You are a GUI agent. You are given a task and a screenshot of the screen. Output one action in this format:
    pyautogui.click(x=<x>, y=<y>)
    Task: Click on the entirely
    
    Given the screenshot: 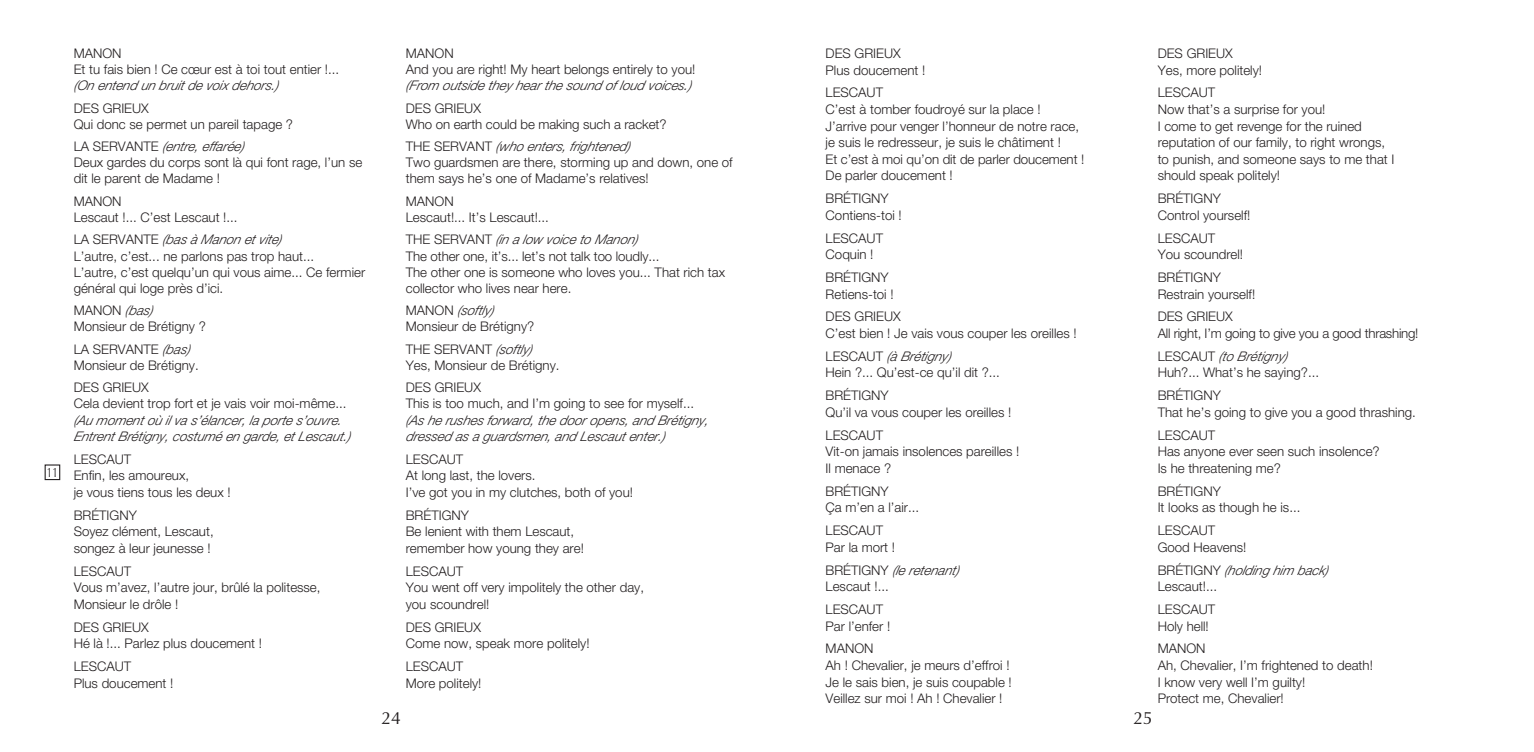 What is the action you would take?
    pyautogui.click(x=633, y=70)
